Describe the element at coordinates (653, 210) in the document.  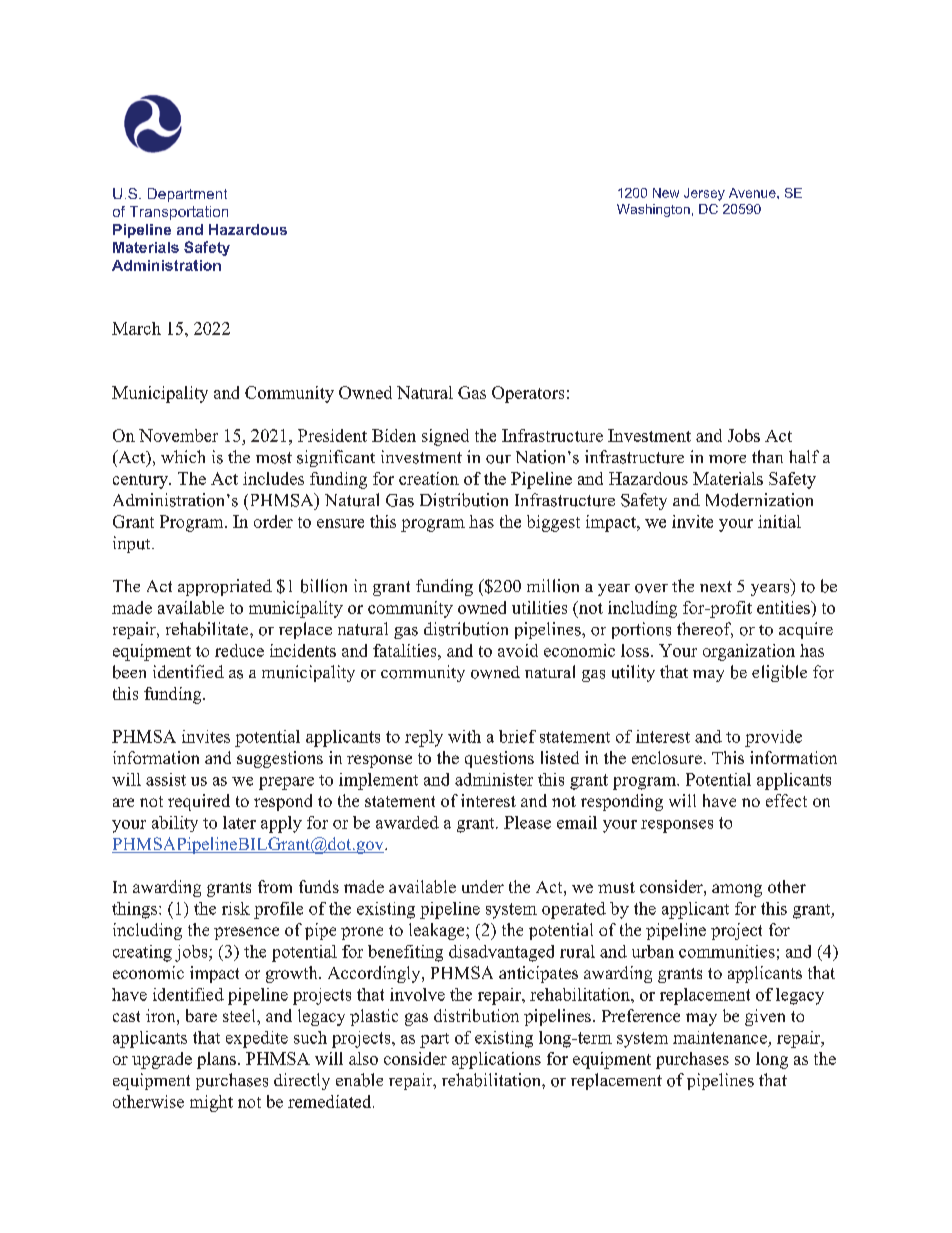
I see `Washington` at that location.
